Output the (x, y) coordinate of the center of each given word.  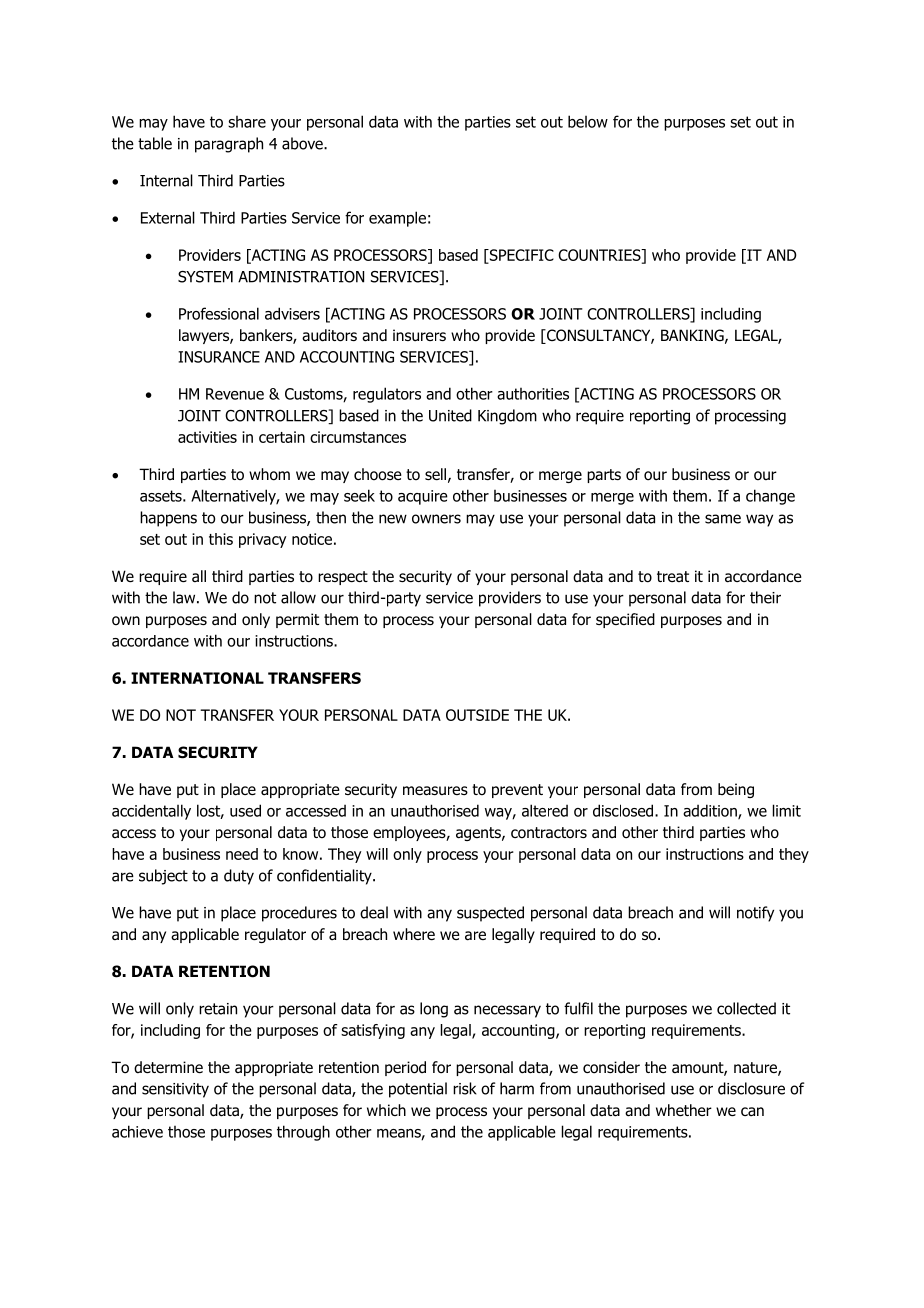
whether (684, 1110)
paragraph (229, 145)
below (588, 121)
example (397, 219)
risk (465, 1088)
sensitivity (175, 1090)
